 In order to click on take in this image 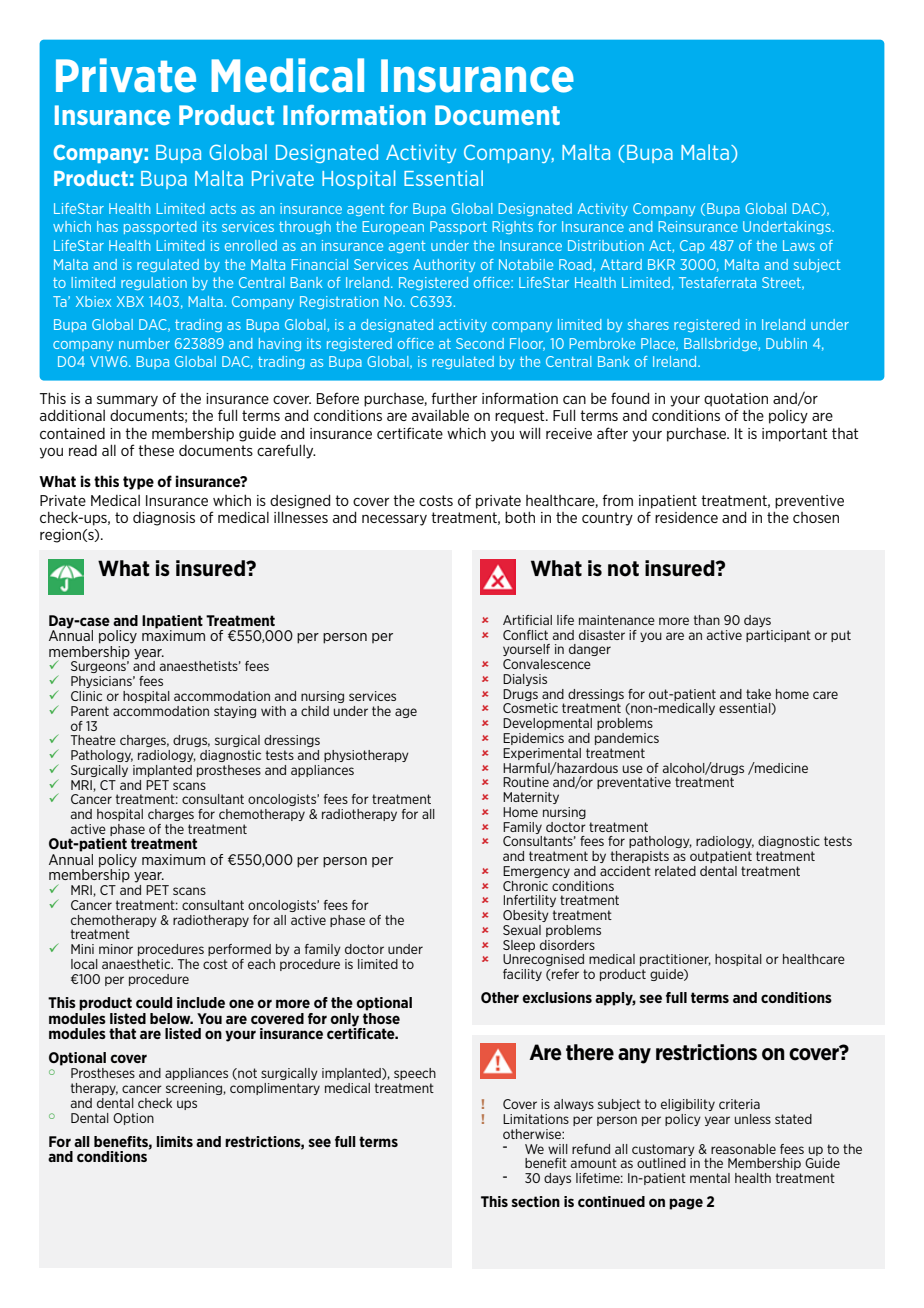, I will do `click(758, 694)`.
